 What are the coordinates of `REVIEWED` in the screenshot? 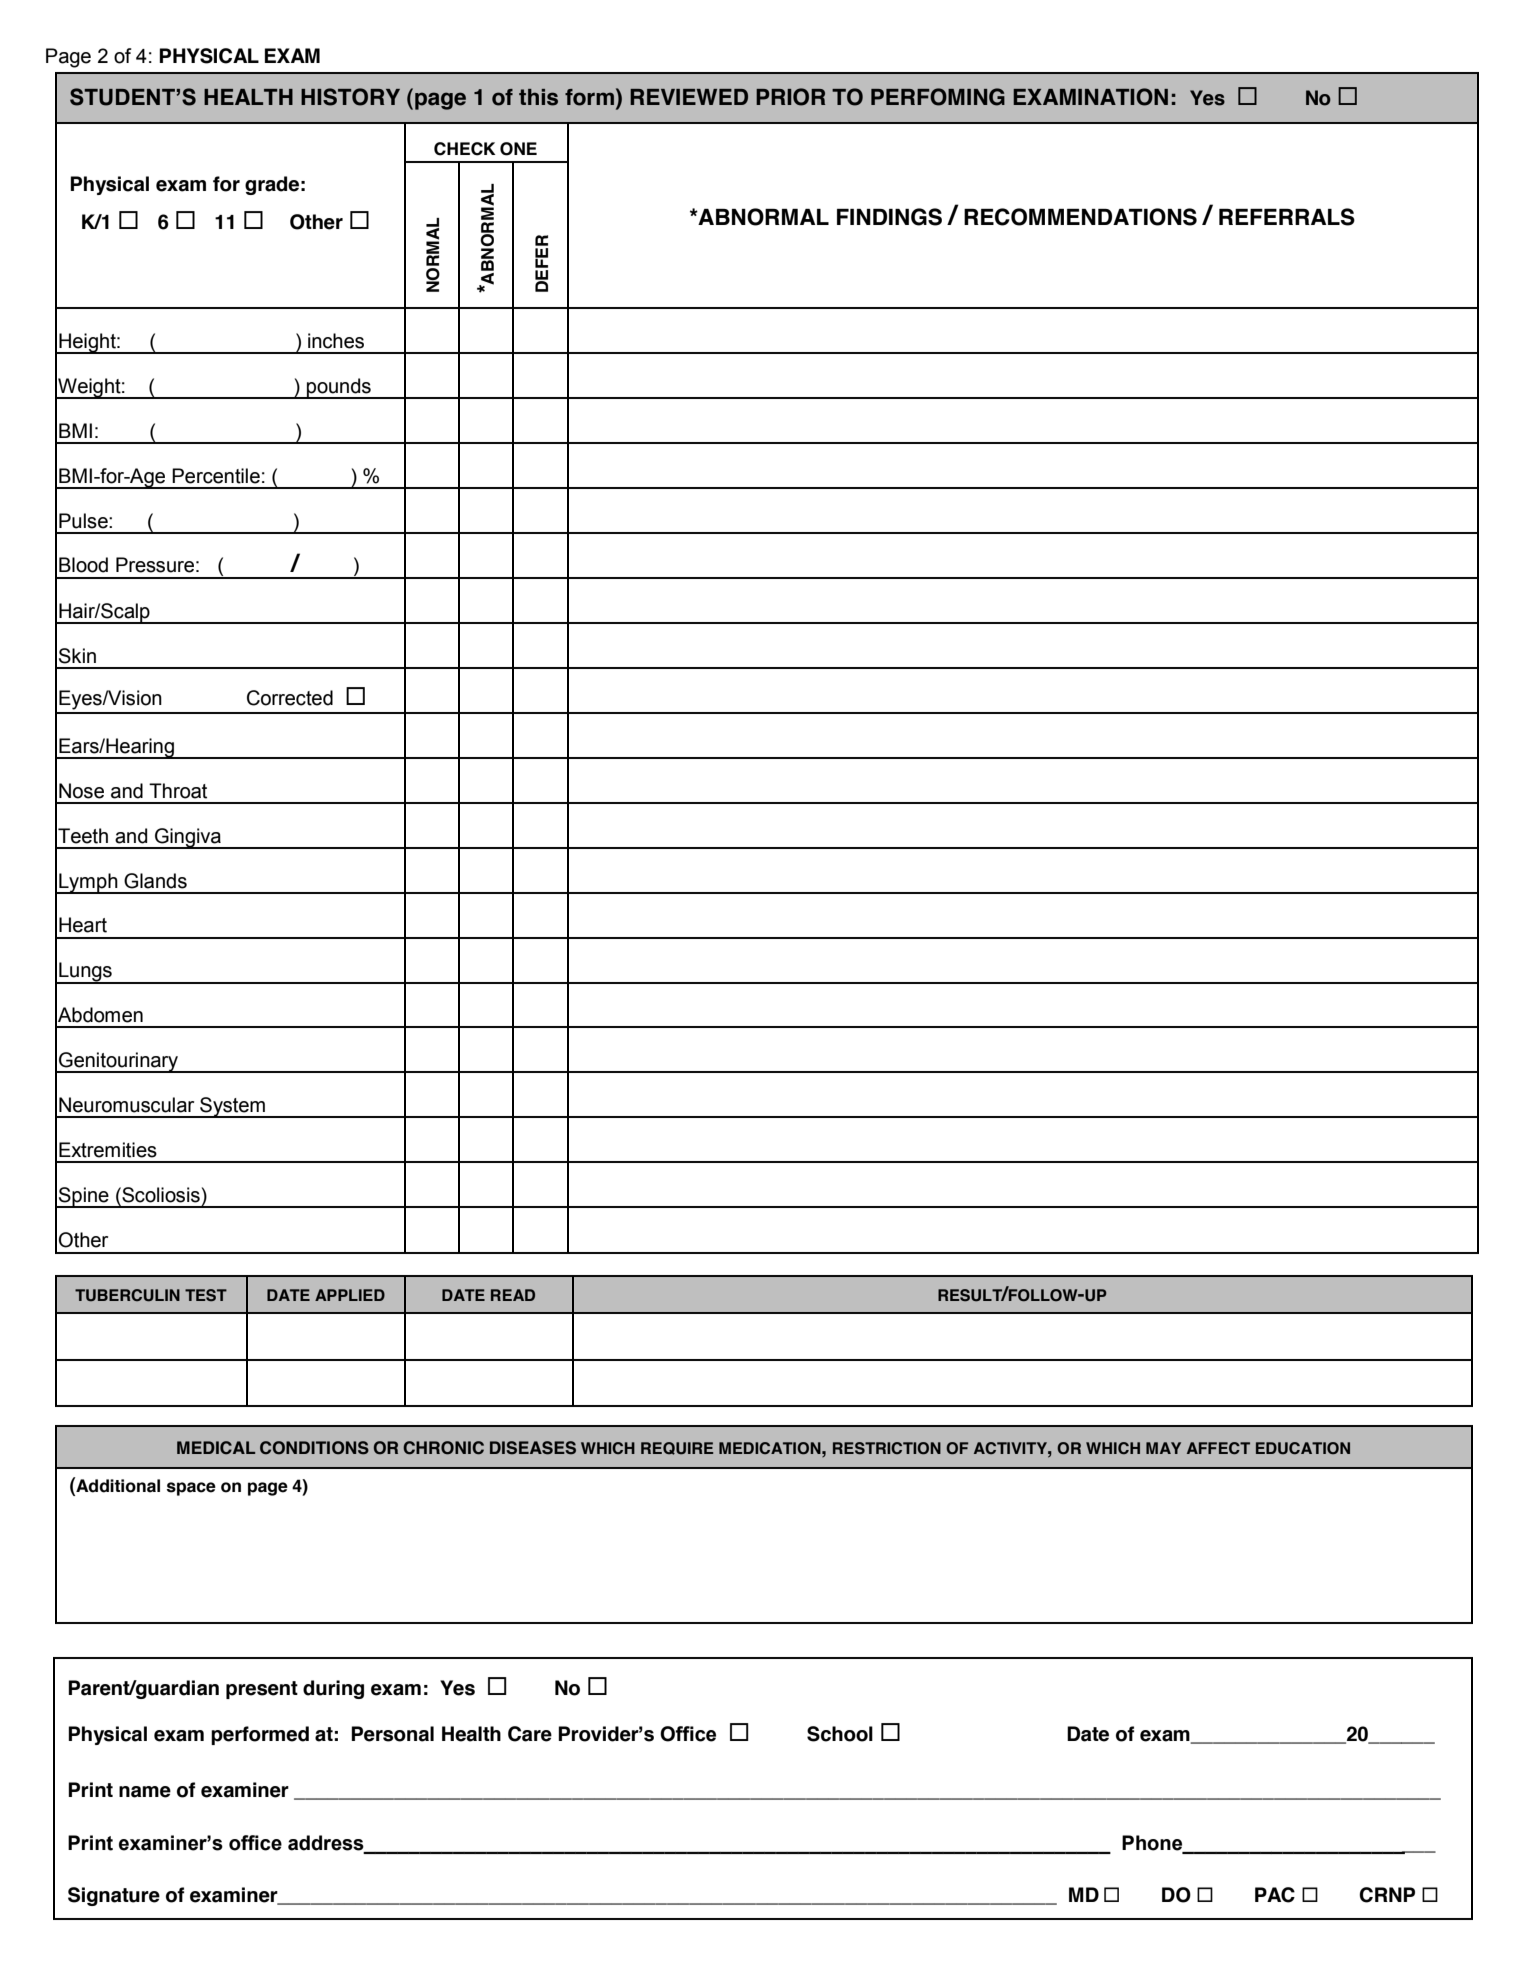 It's located at (689, 97).
